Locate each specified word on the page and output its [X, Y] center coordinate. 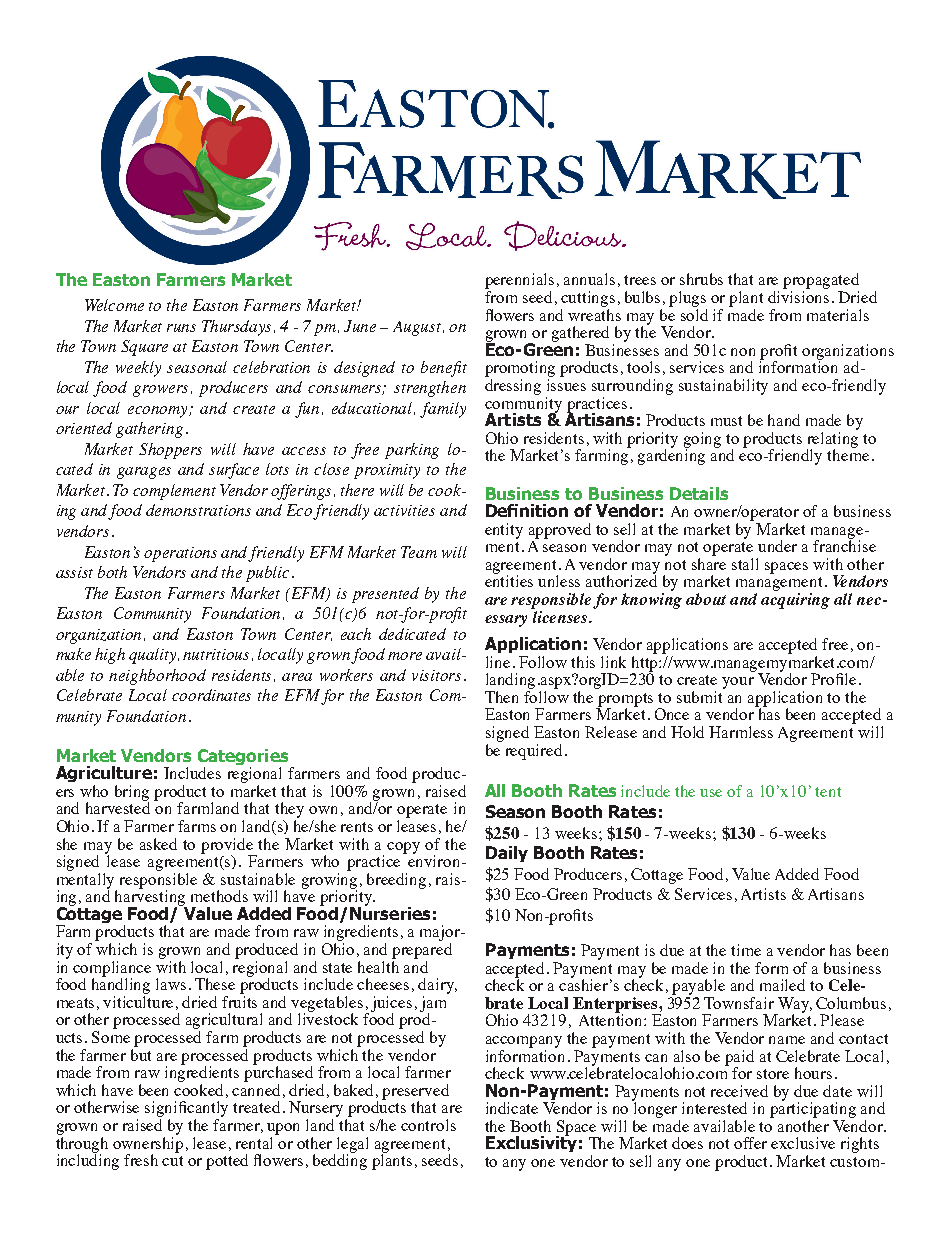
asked [158, 844]
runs [181, 328]
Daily [507, 854]
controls [428, 1125]
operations [180, 554]
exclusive [803, 1143]
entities [509, 580]
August [418, 328]
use [711, 793]
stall [745, 564]
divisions [798, 297]
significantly [186, 1110]
